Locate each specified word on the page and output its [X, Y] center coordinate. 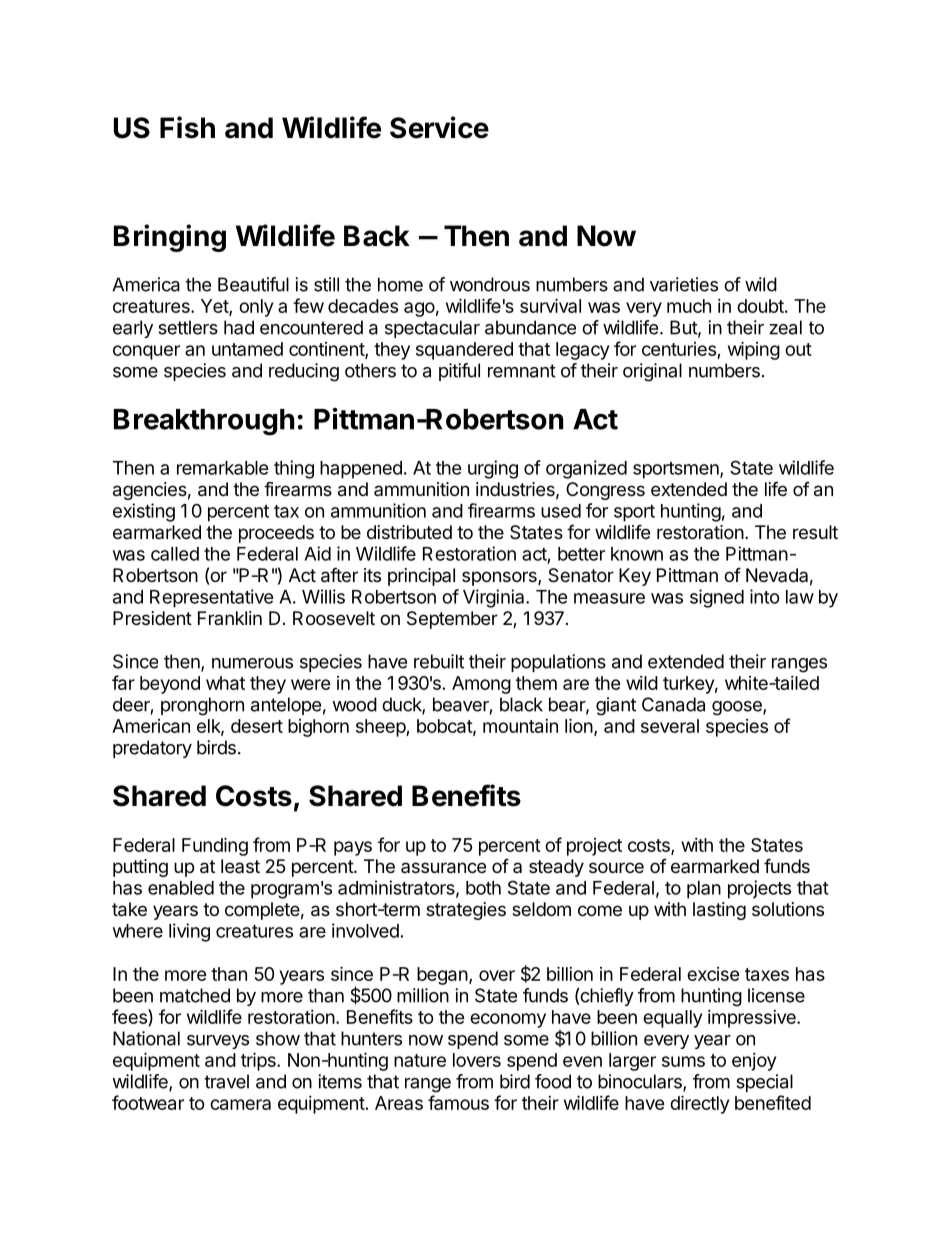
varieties [684, 284]
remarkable [223, 468]
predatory [152, 749]
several [670, 726]
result [815, 532]
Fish [187, 127]
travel [226, 1081]
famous [458, 1102]
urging [493, 469]
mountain [520, 726]
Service [439, 127]
